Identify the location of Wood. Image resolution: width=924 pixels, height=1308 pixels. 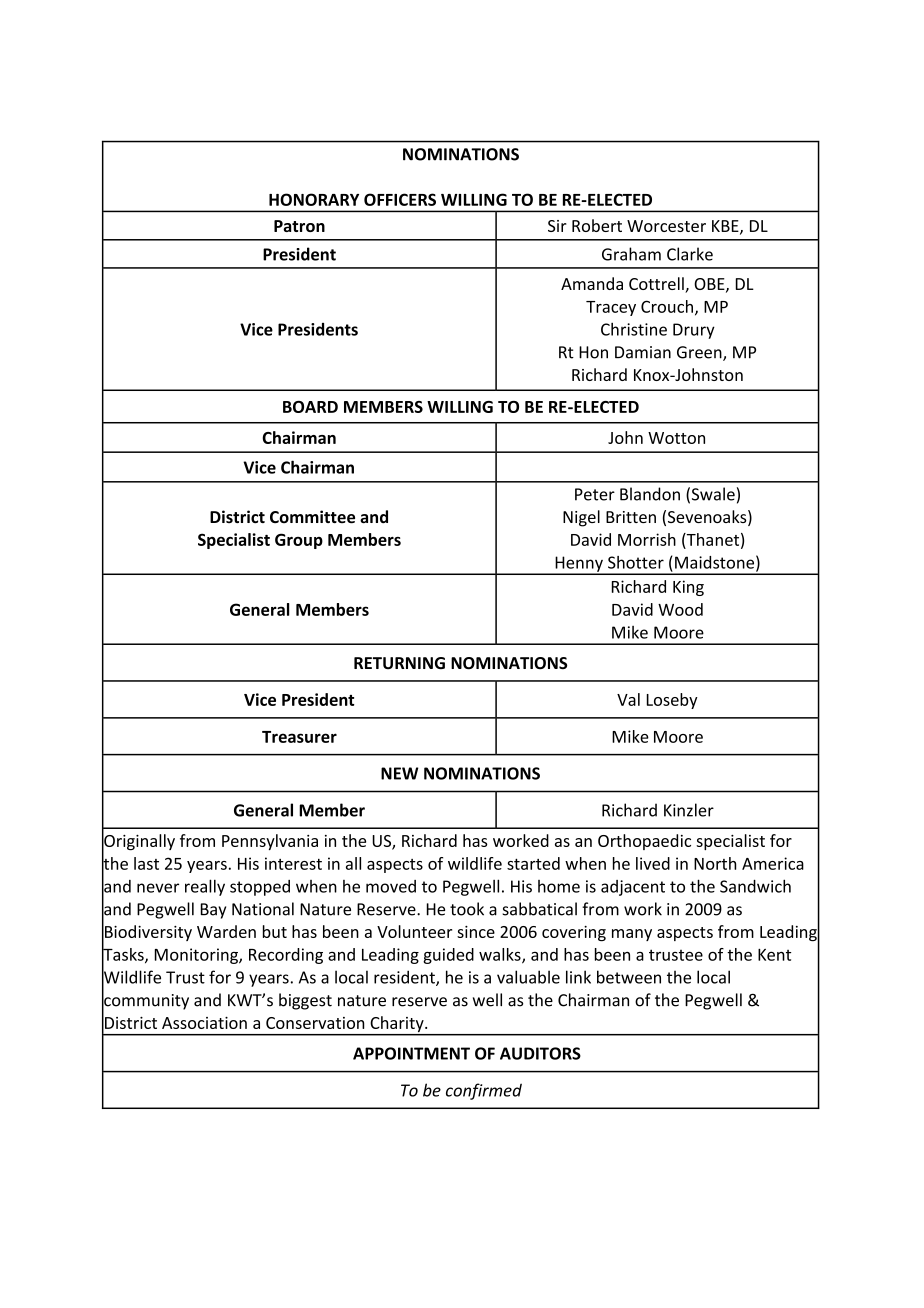
(680, 609).
